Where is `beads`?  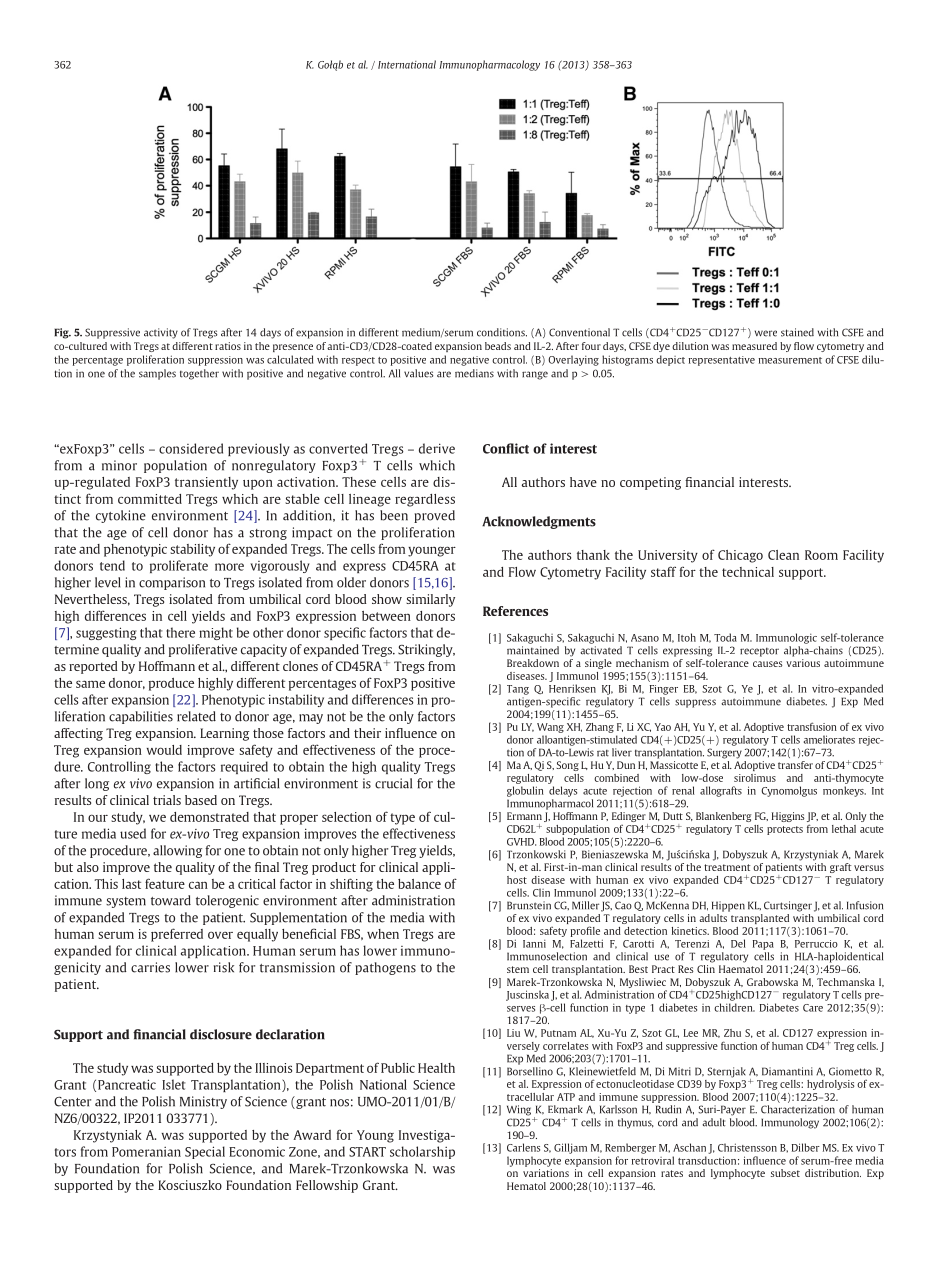
beads is located at coordinates (498, 346).
